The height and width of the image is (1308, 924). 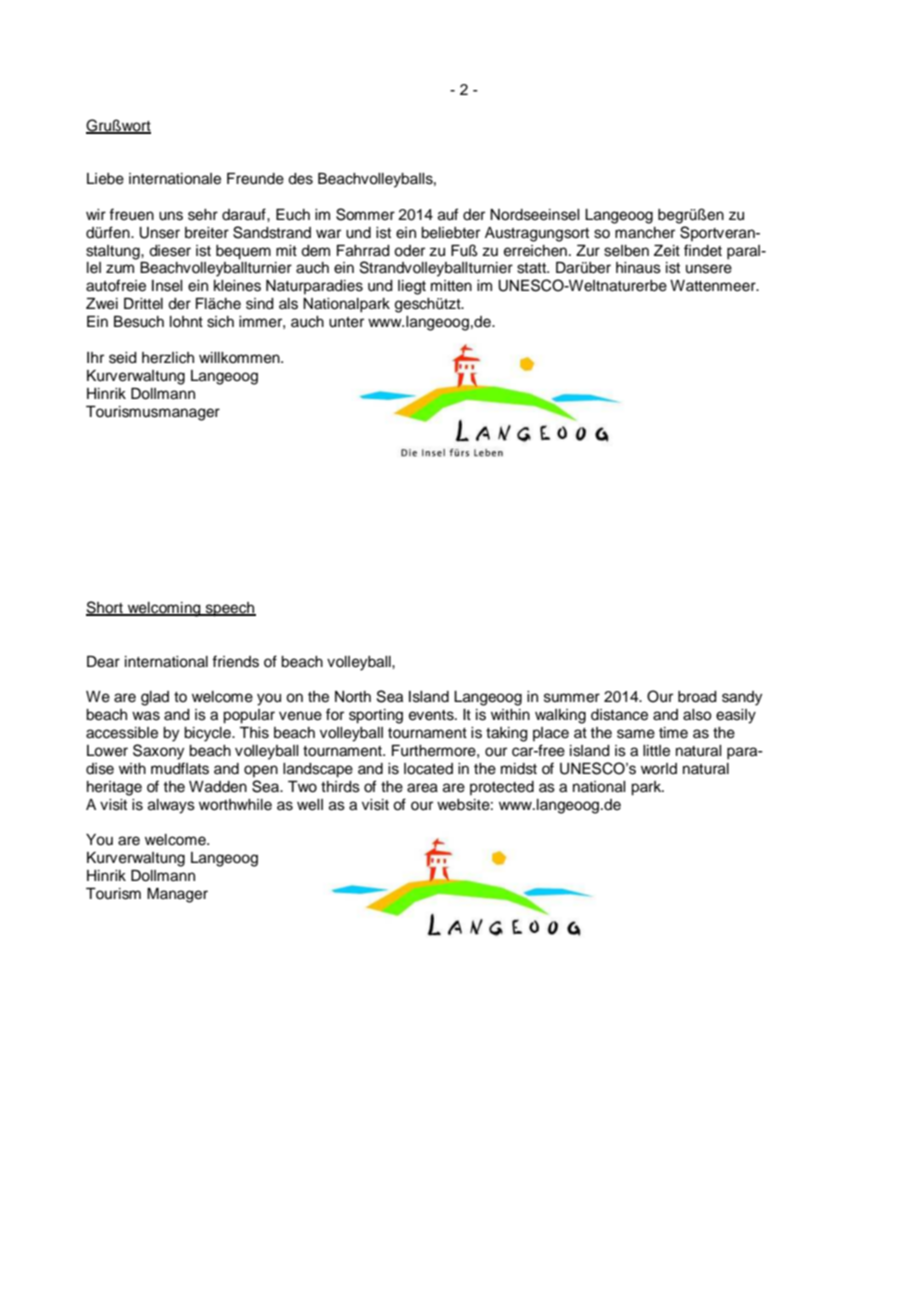 What do you see at coordinates (171, 806) in the image?
I see `always` at bounding box center [171, 806].
